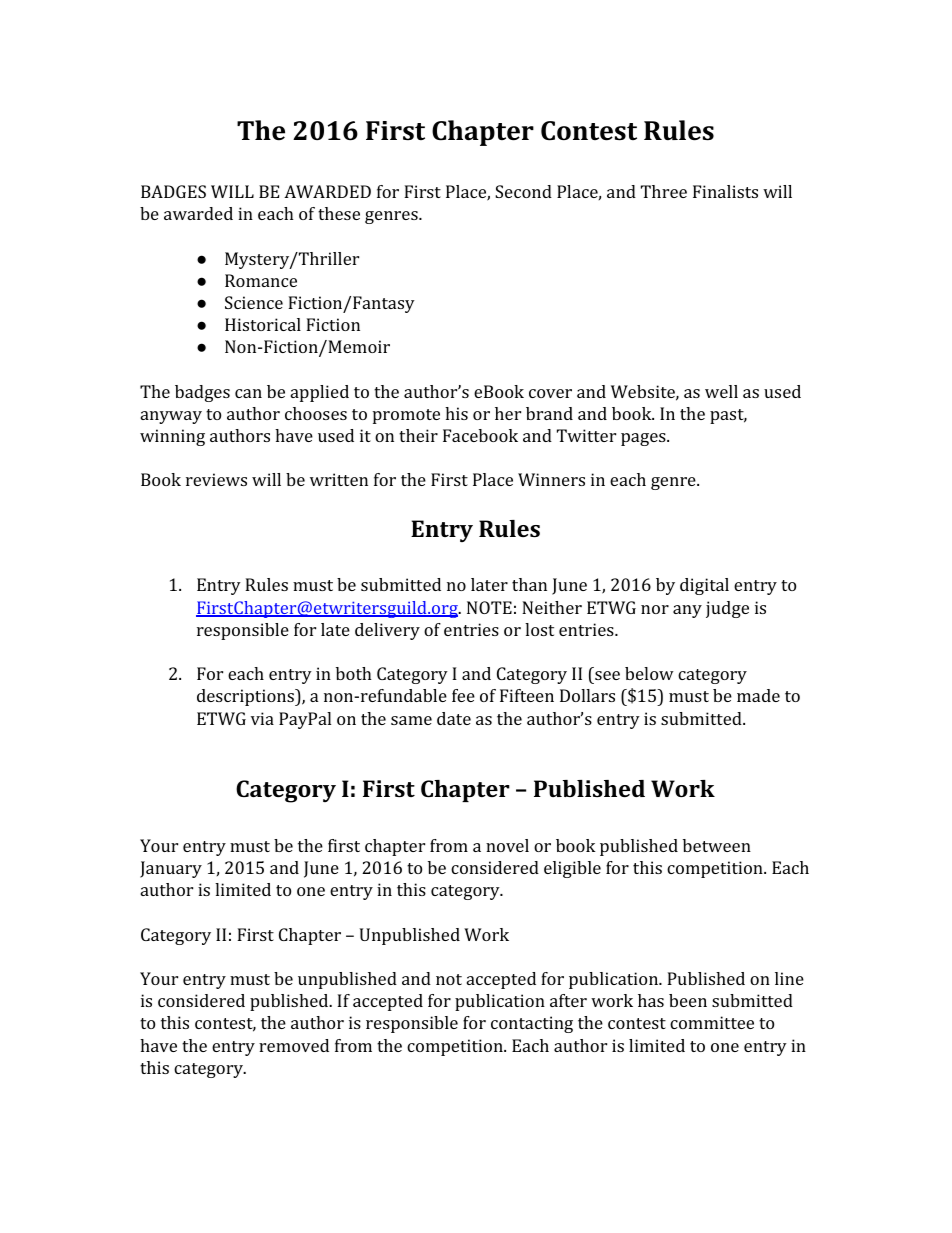  I want to click on NOTE, so click(489, 607).
